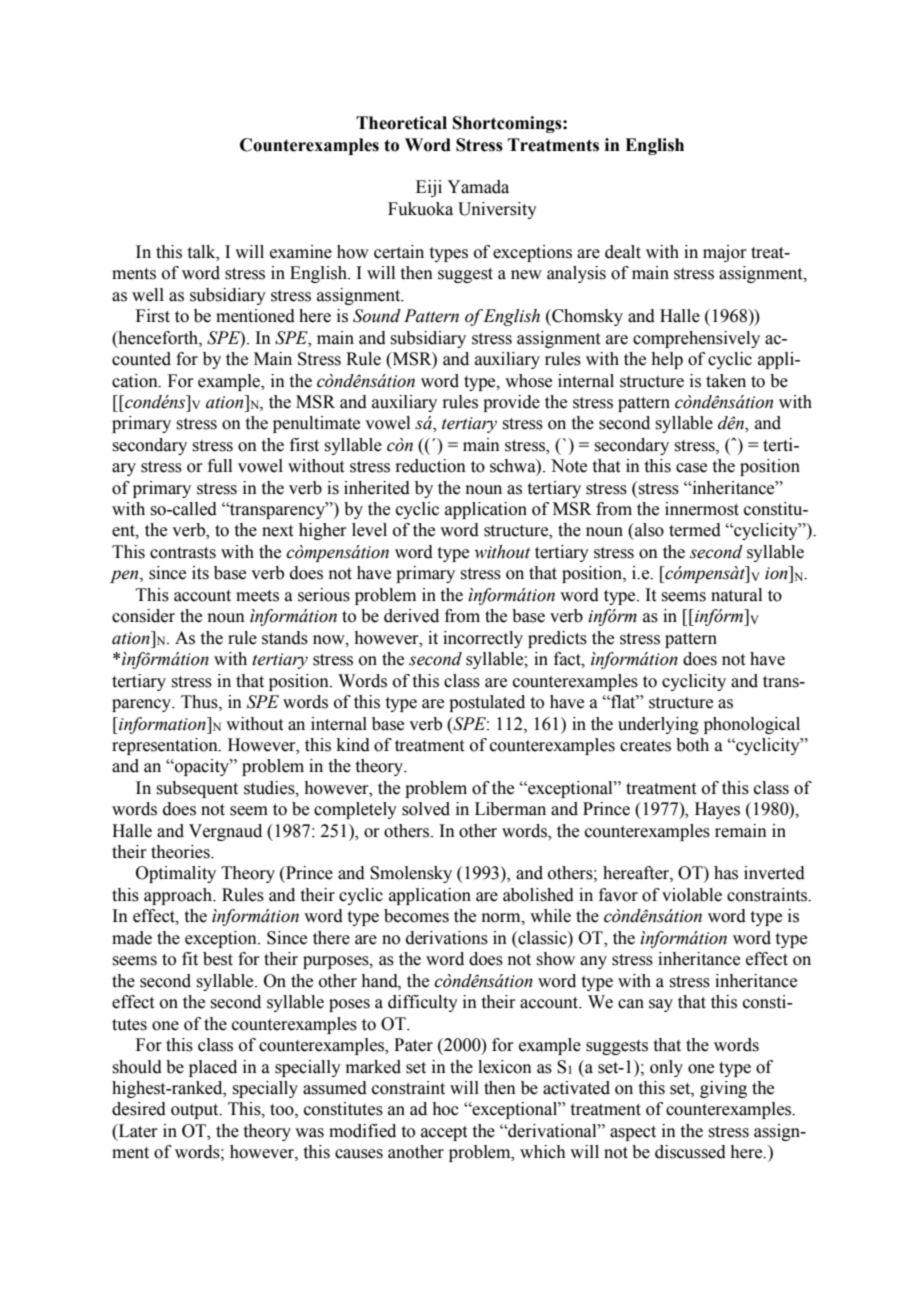 The image size is (924, 1308). Describe the element at coordinates (487, 703) in the image. I see `postulated` at that location.
